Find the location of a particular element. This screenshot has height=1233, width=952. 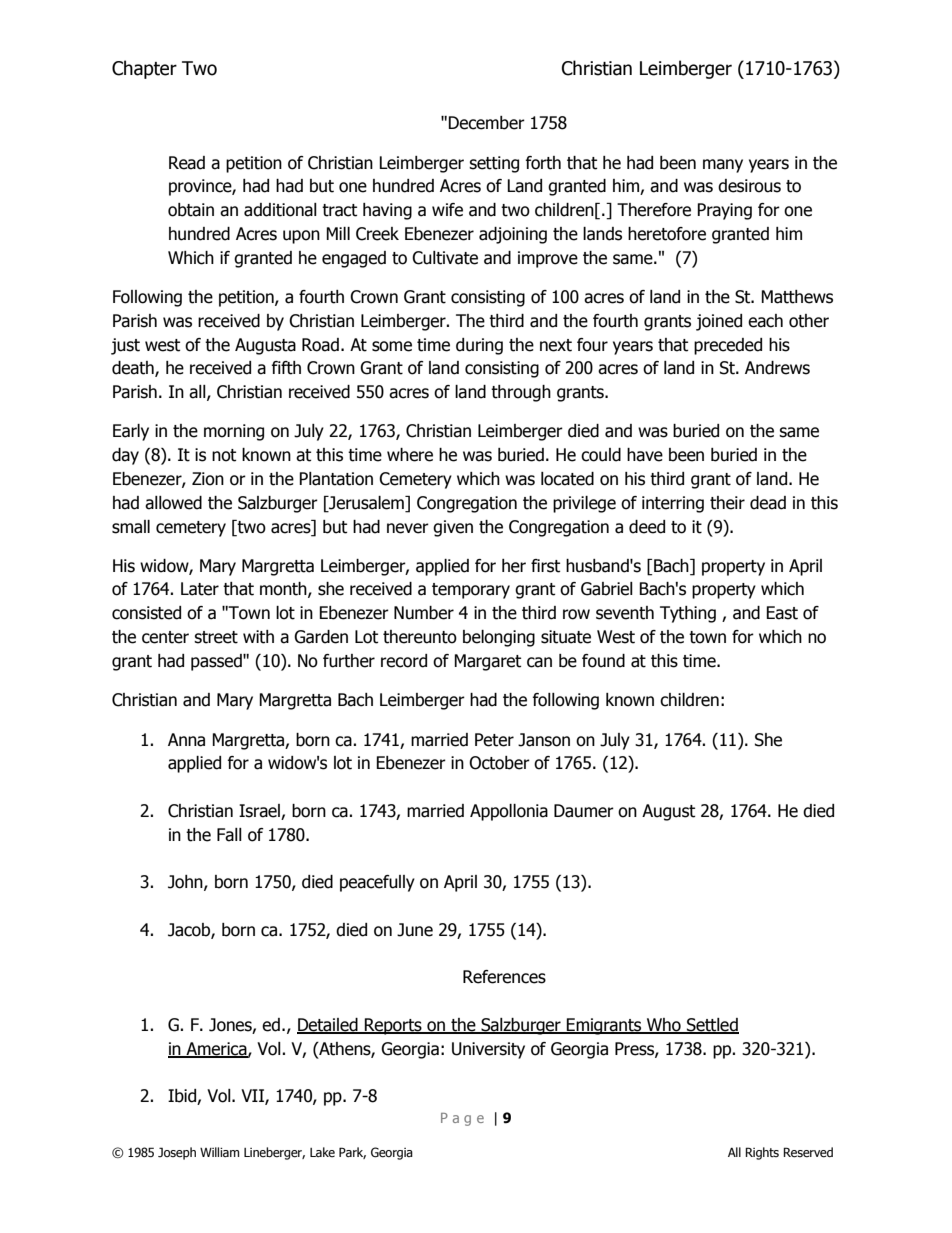

Rights is located at coordinates (762, 1153).
